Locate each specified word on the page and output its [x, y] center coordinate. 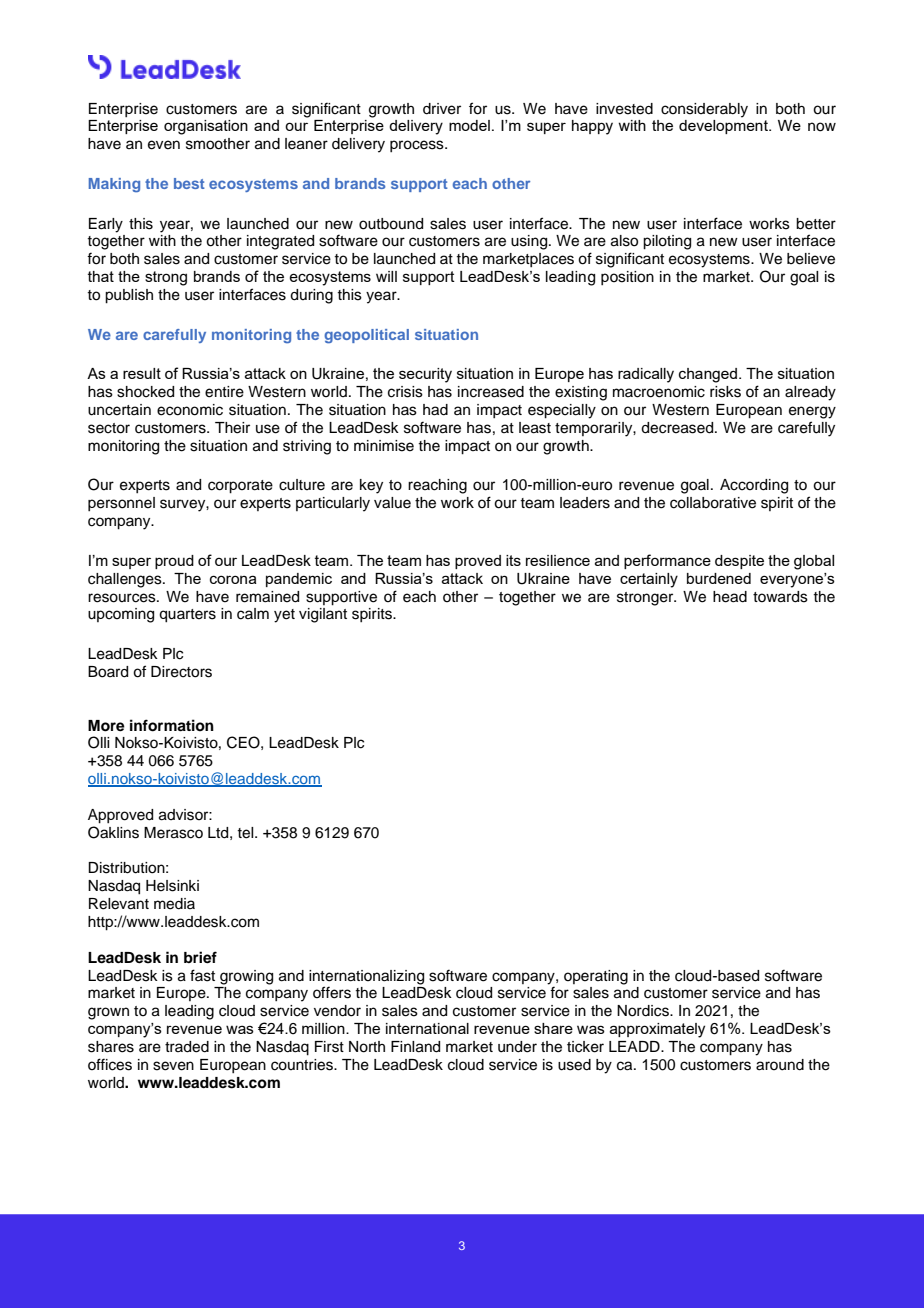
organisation [206, 127]
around [780, 1065]
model [469, 125]
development [724, 127]
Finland [415, 1047]
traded [187, 1047]
